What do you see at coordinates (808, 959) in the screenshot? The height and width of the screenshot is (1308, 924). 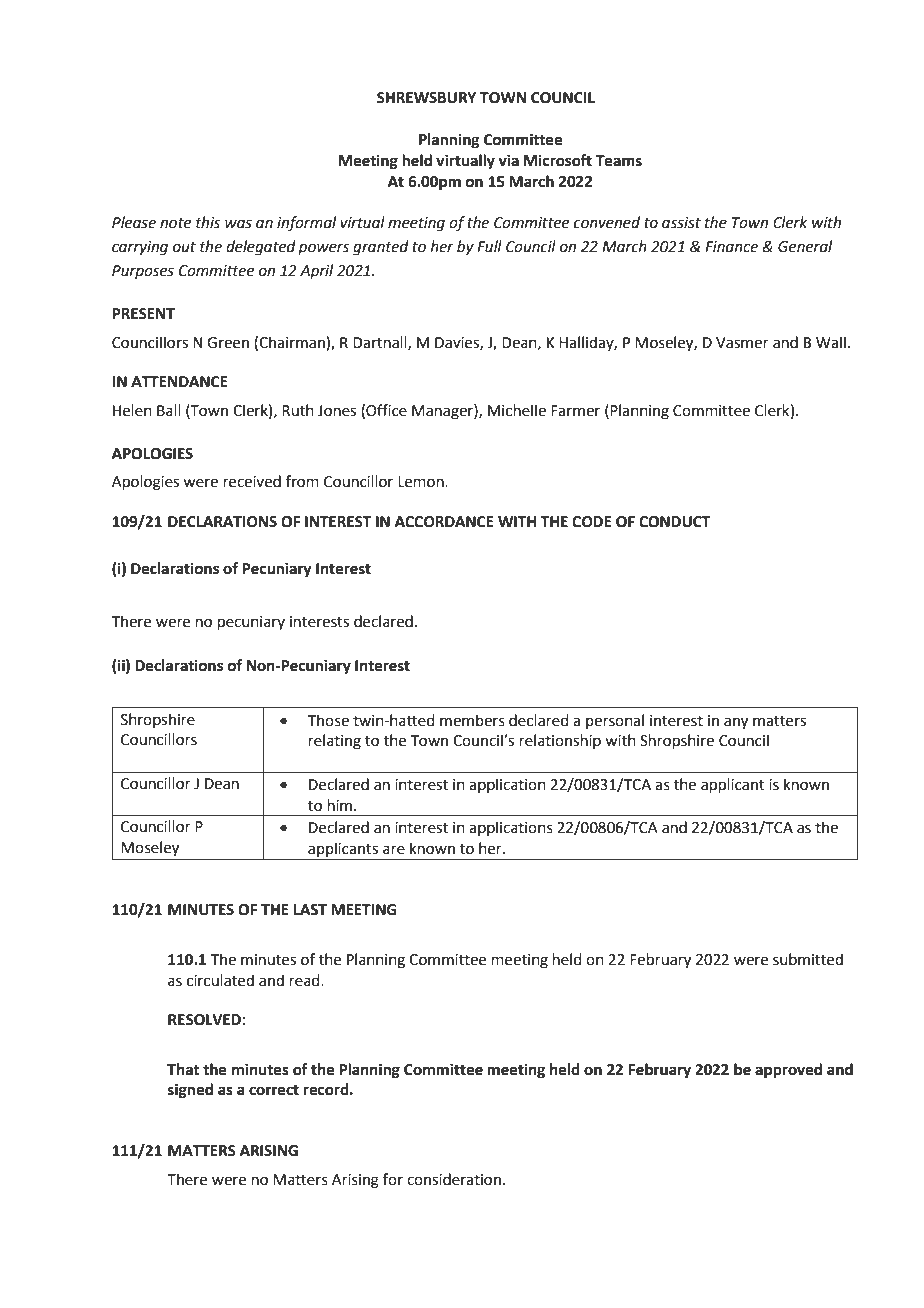 I see `submitted` at bounding box center [808, 959].
